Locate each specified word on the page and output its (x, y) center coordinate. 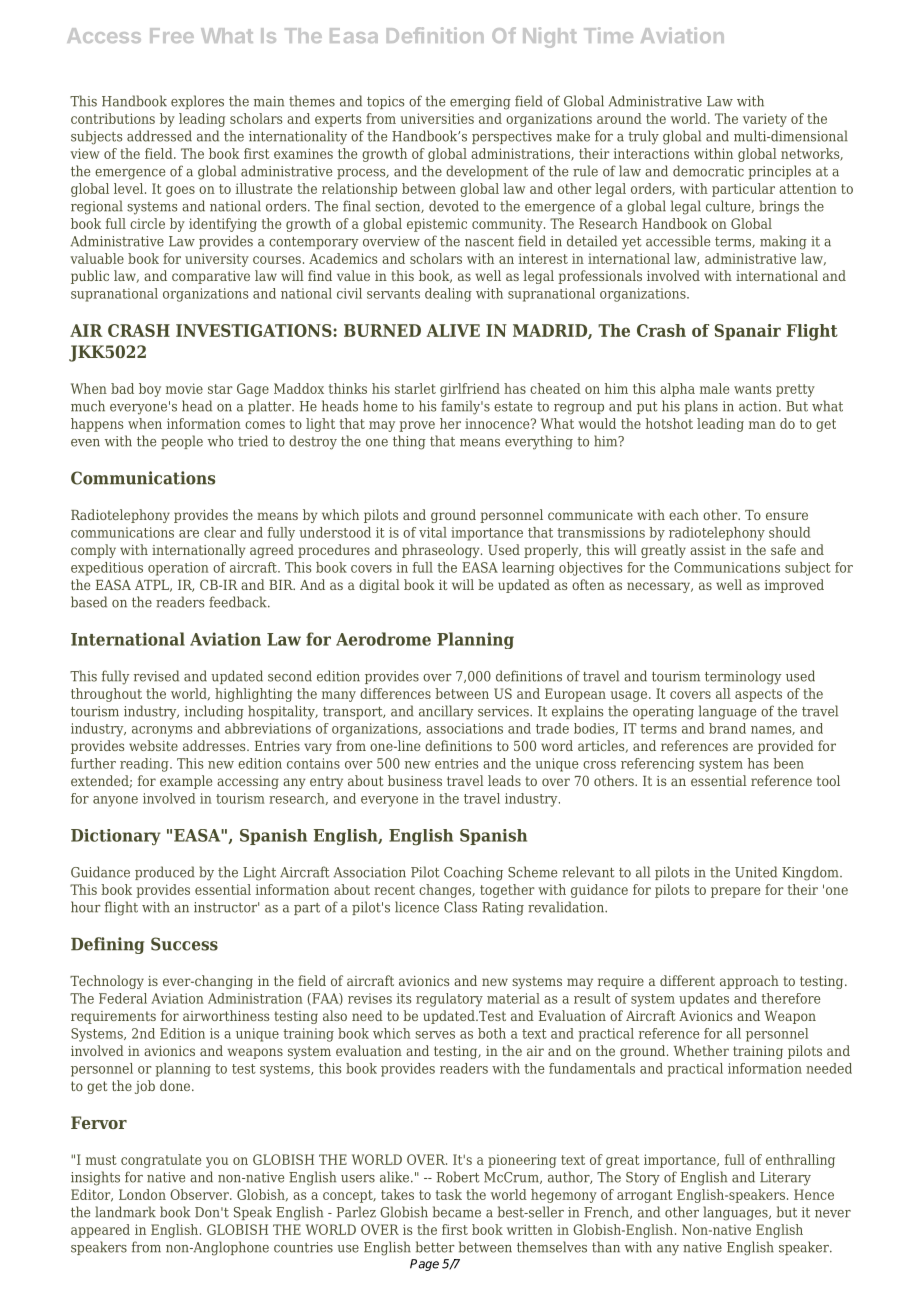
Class (460, 907)
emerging (480, 103)
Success (184, 944)
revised (156, 676)
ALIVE (453, 330)
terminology (743, 677)
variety (765, 120)
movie (184, 388)
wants (752, 389)
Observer (200, 1194)
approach (749, 982)
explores (197, 102)
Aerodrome (383, 639)
